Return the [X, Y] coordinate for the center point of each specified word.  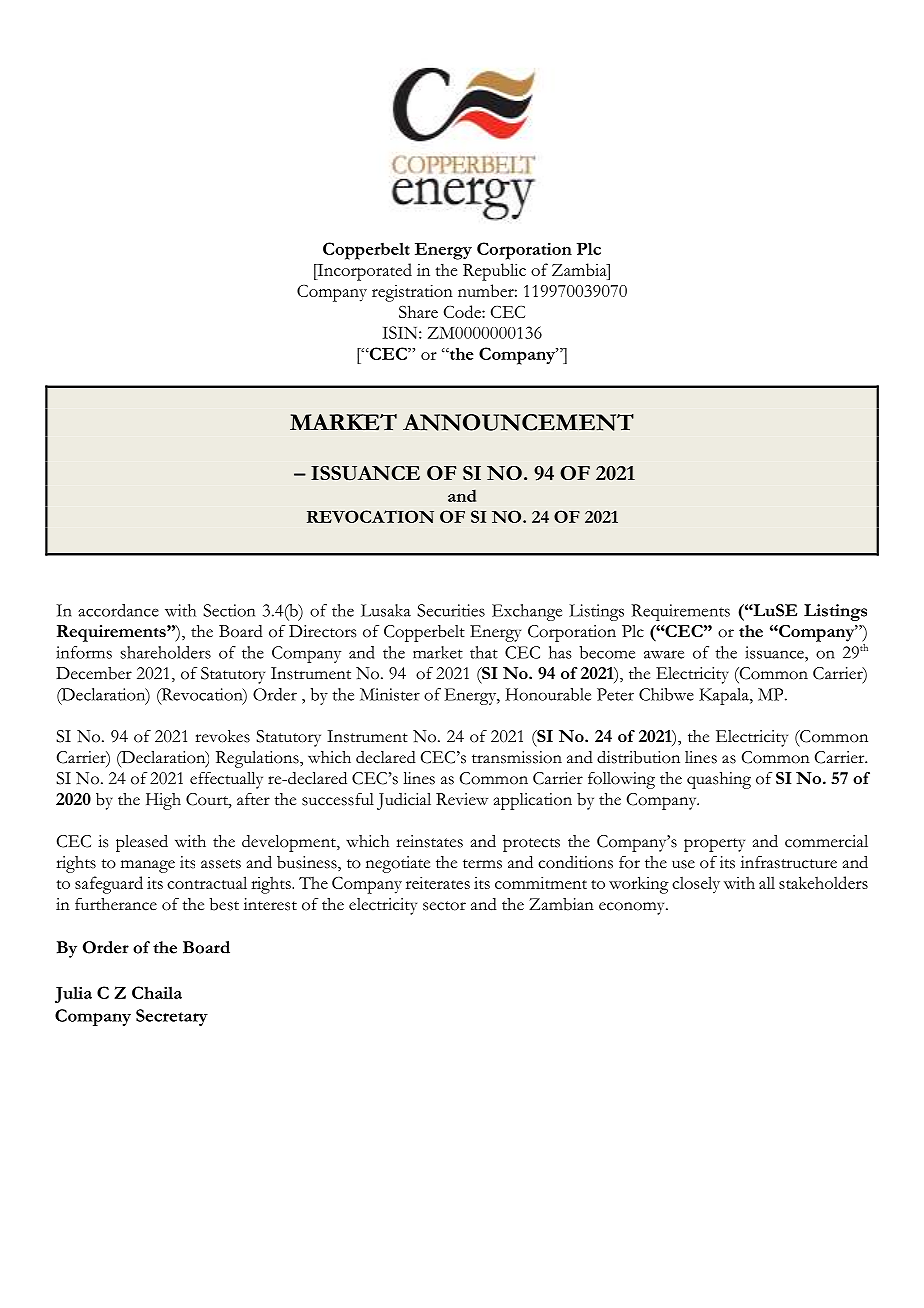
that [484, 652]
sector [444, 906]
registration [412, 293]
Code [463, 311]
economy [633, 908]
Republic [494, 272]
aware [664, 654]
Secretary [172, 1017]
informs [84, 652]
